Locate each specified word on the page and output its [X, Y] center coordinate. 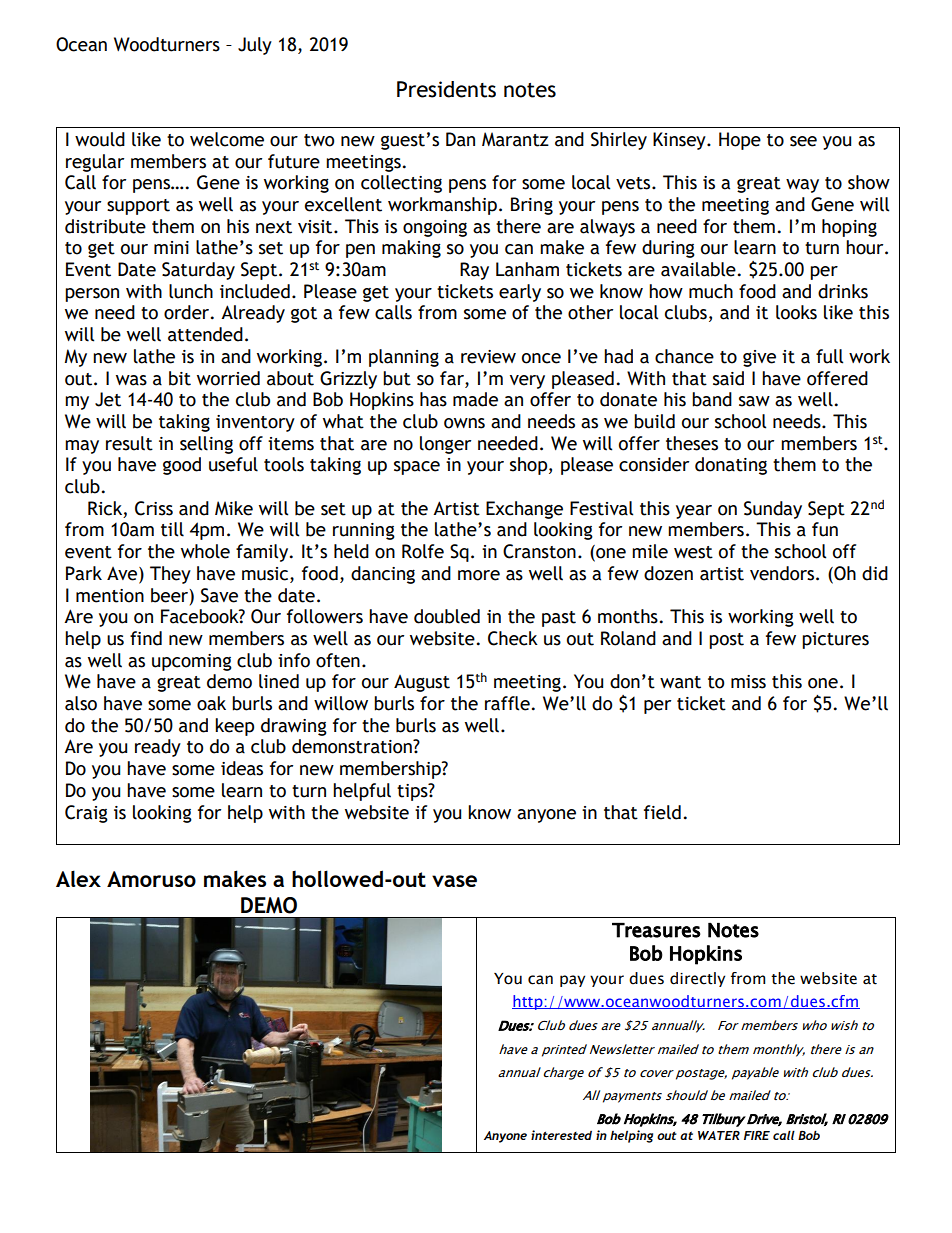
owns [464, 423]
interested [561, 1135]
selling [206, 445]
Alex [78, 878]
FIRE [757, 1135]
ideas [242, 768]
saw [754, 401]
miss [748, 682]
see [803, 141]
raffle [507, 703]
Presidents [446, 89]
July [255, 46]
